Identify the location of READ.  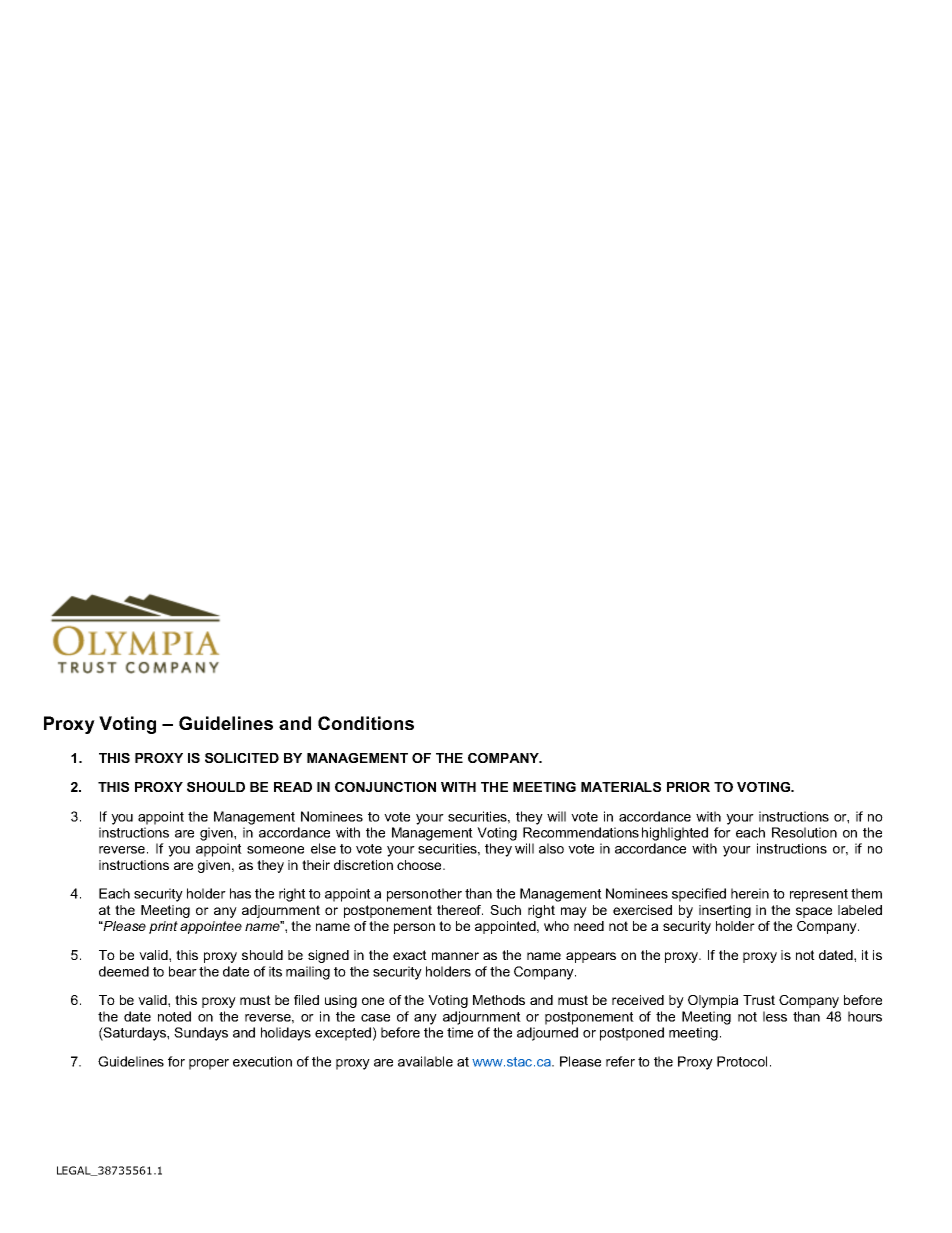
(293, 787).
